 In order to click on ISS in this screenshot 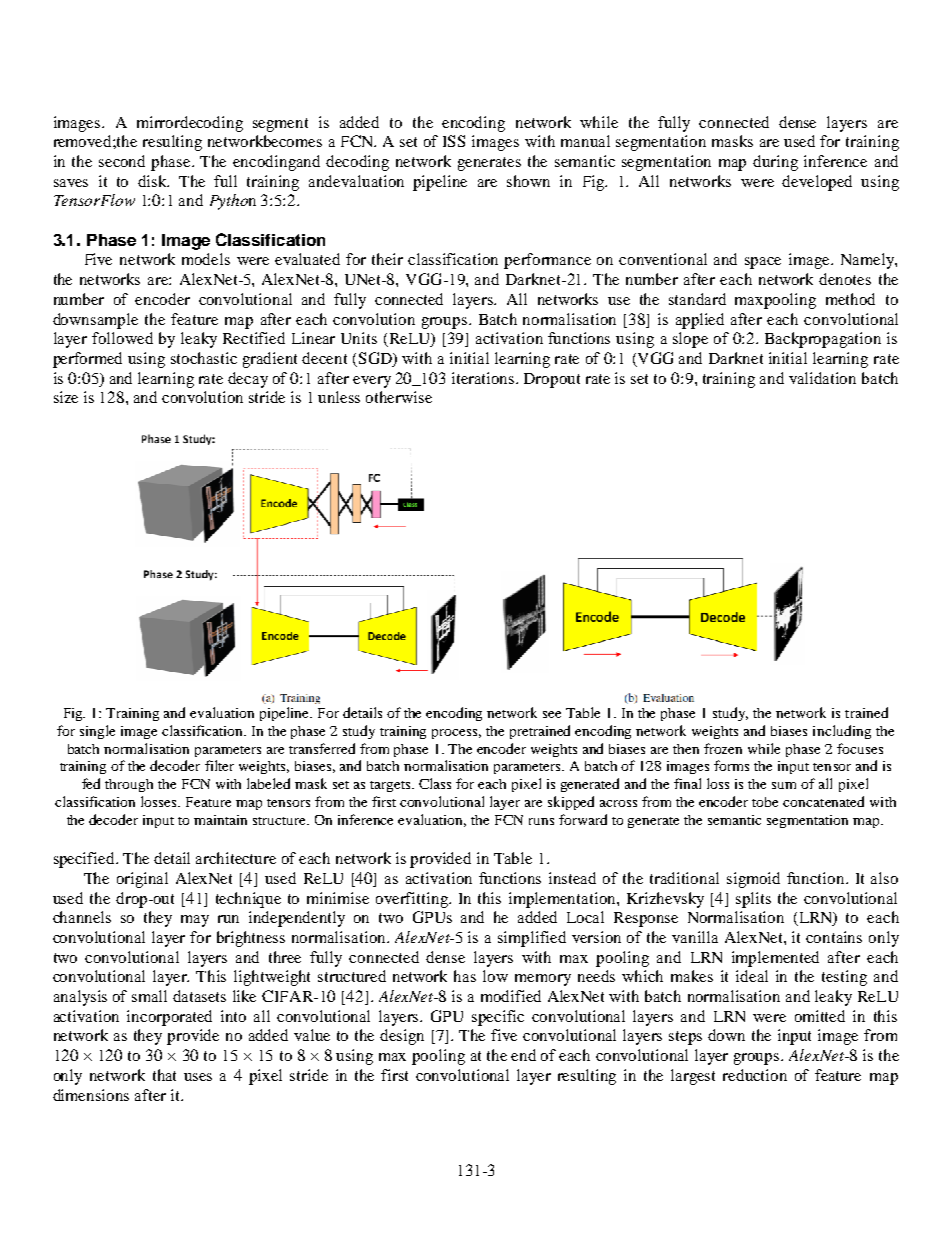, I will do `click(454, 141)`.
